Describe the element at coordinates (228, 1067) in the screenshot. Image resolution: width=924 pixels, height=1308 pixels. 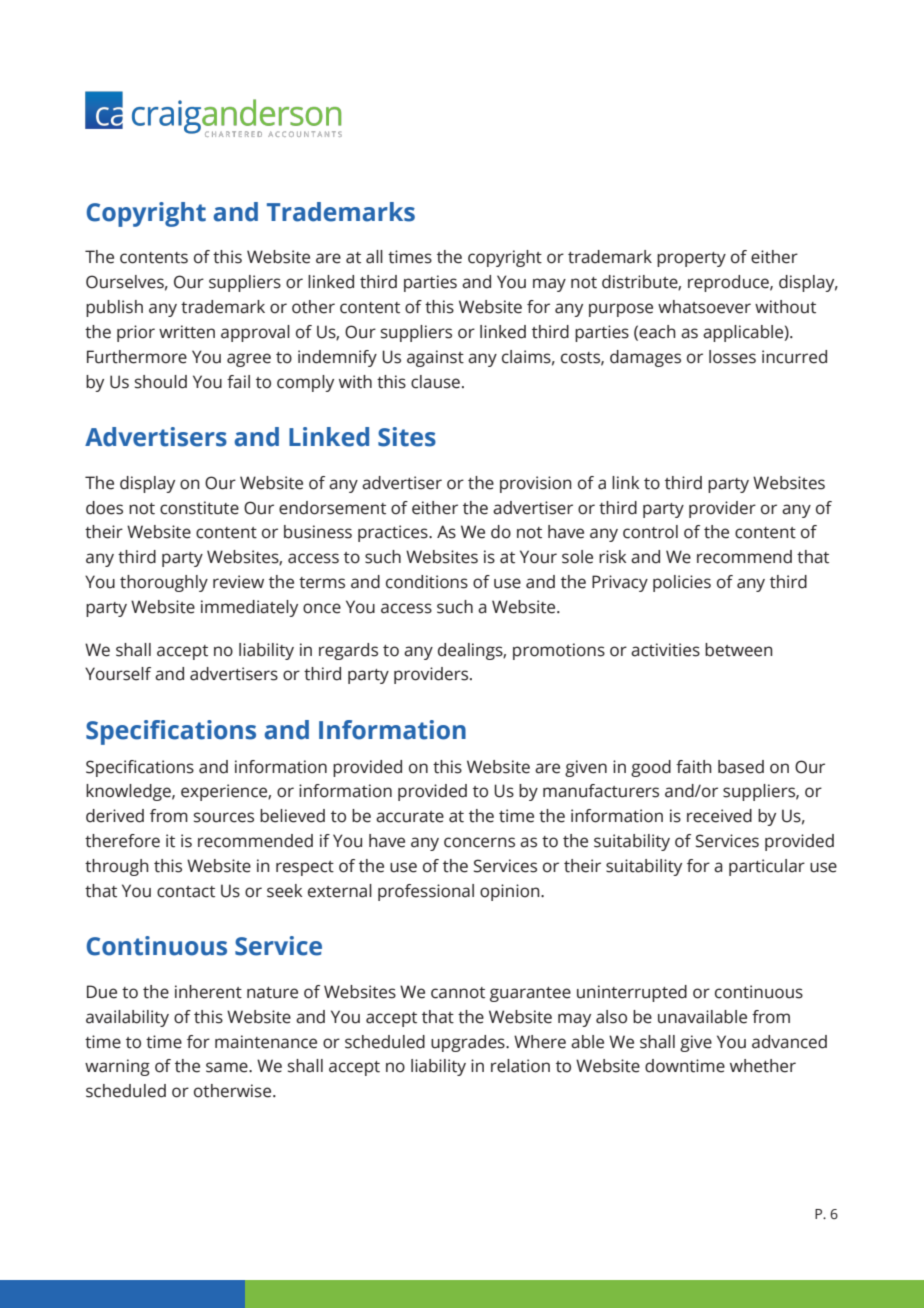
I see `same` at that location.
